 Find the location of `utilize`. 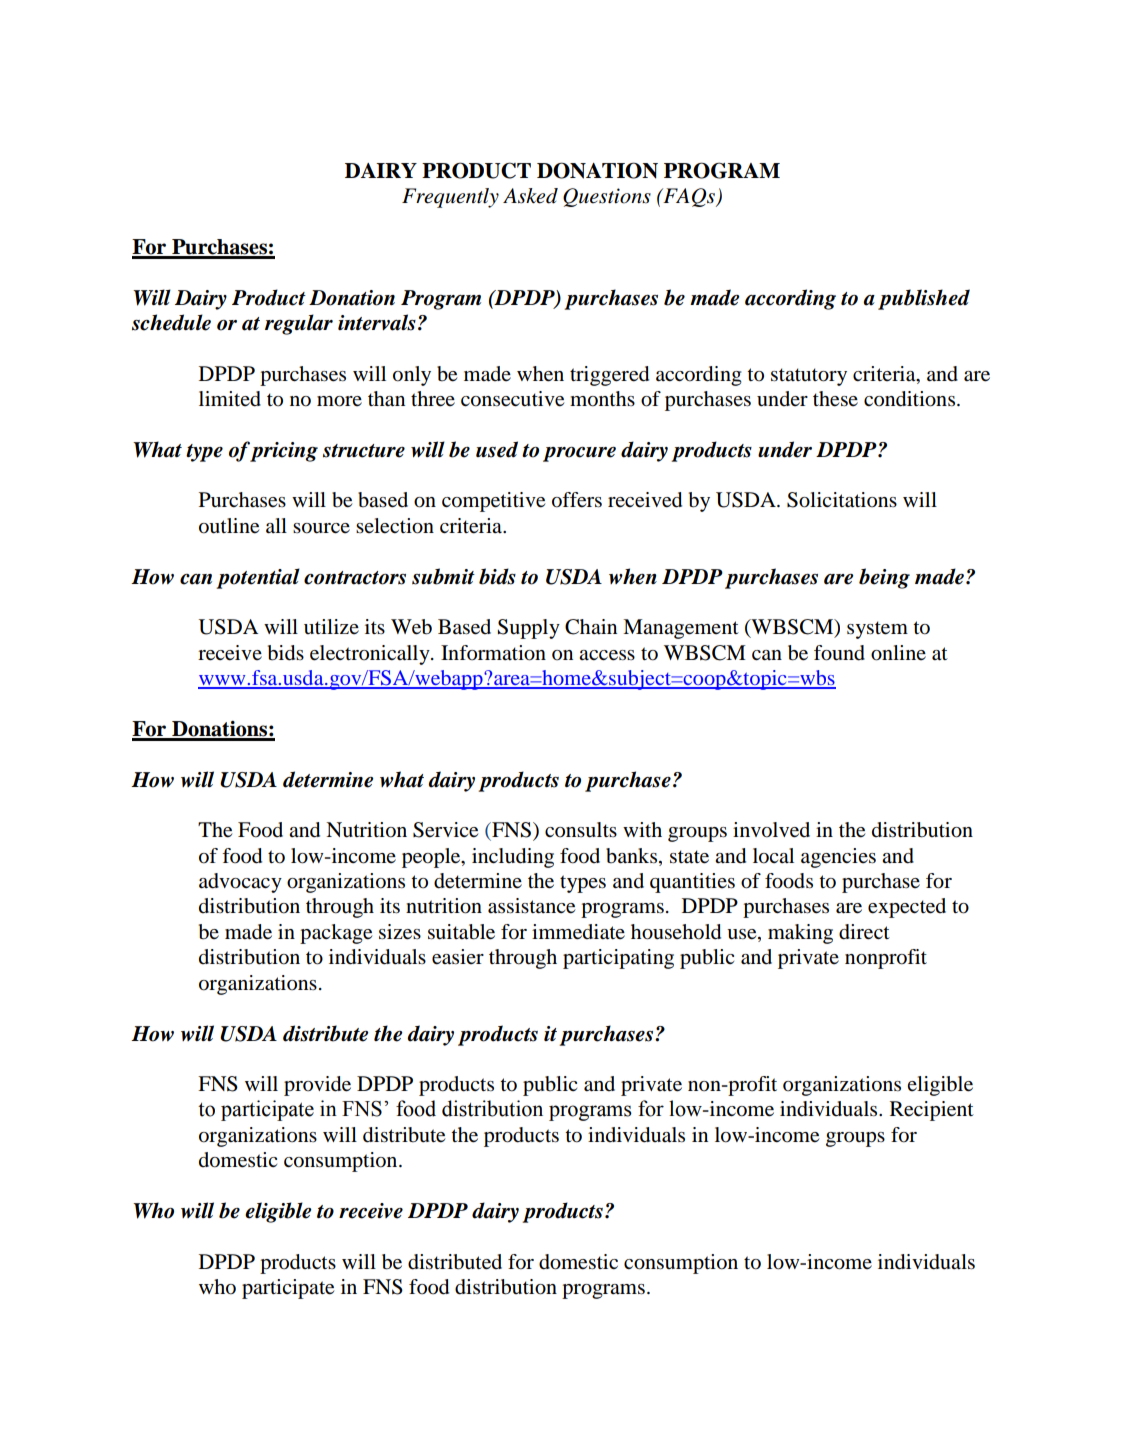

utilize is located at coordinates (331, 626).
